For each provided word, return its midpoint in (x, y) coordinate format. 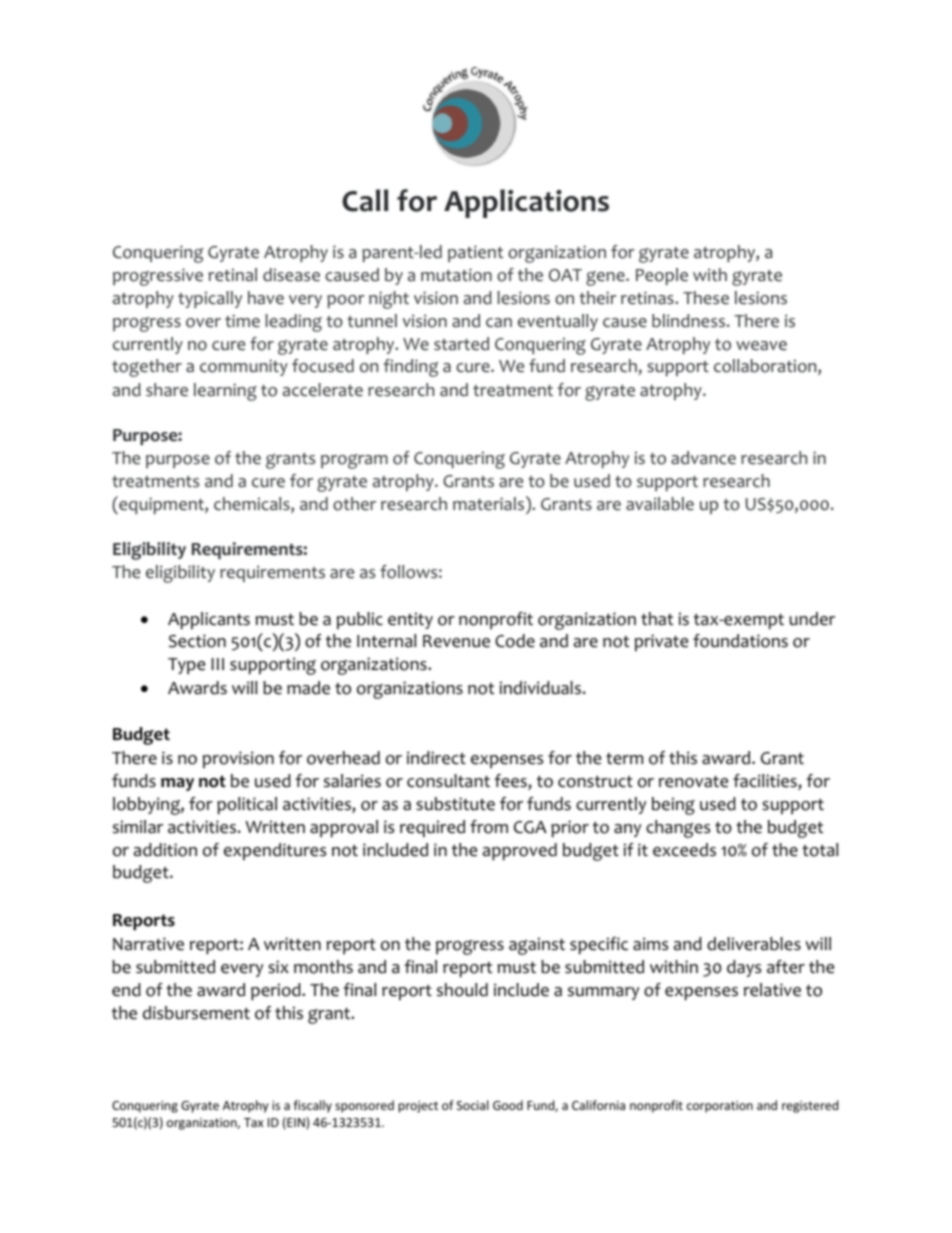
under (812, 619)
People (662, 276)
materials (490, 503)
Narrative (148, 944)
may (177, 784)
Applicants (209, 620)
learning (225, 392)
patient (475, 253)
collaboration (766, 367)
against (537, 946)
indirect (436, 758)
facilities (766, 782)
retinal (233, 275)
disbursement (196, 1013)
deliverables (754, 944)
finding (411, 368)
